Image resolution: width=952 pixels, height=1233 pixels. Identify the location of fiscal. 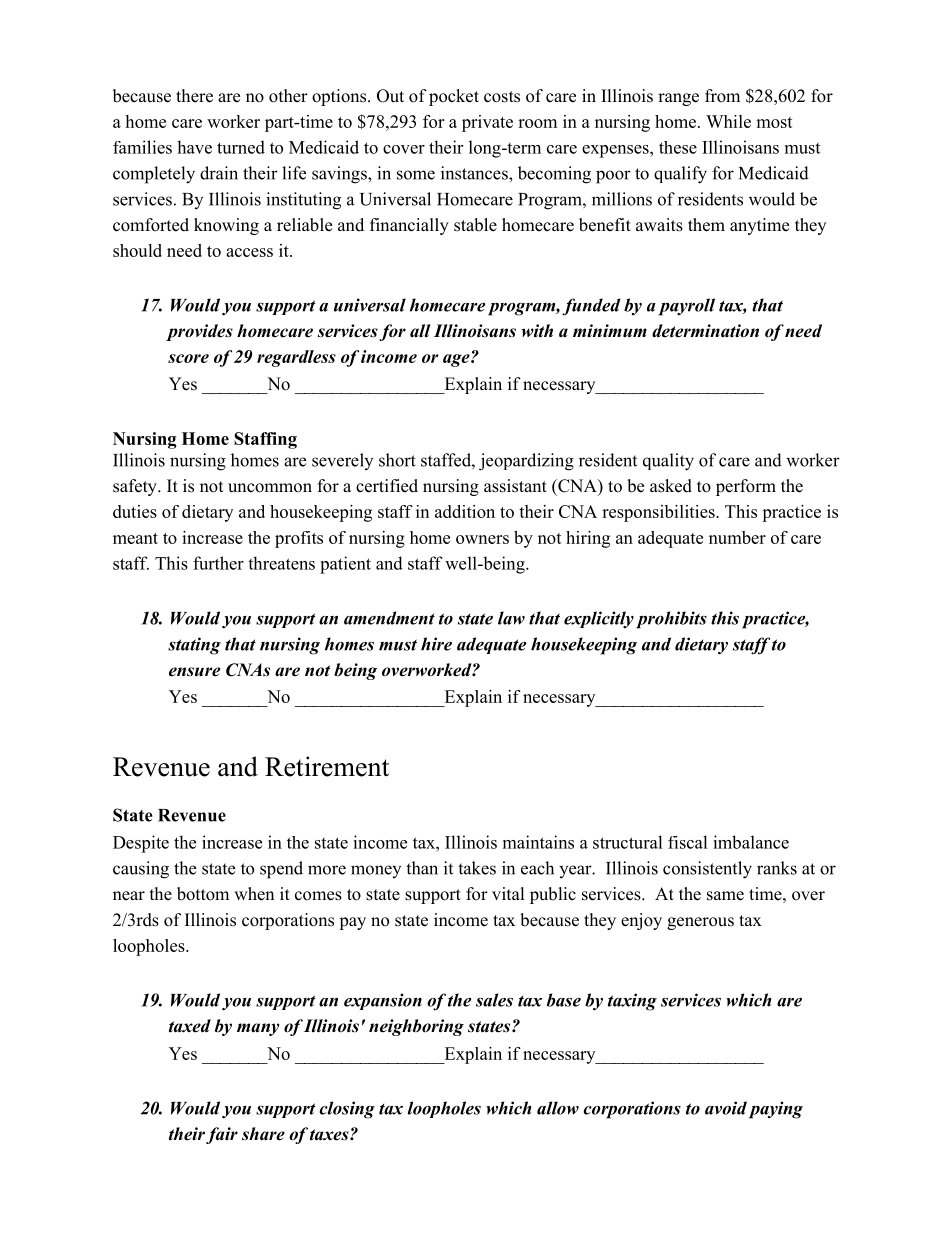
(688, 842).
